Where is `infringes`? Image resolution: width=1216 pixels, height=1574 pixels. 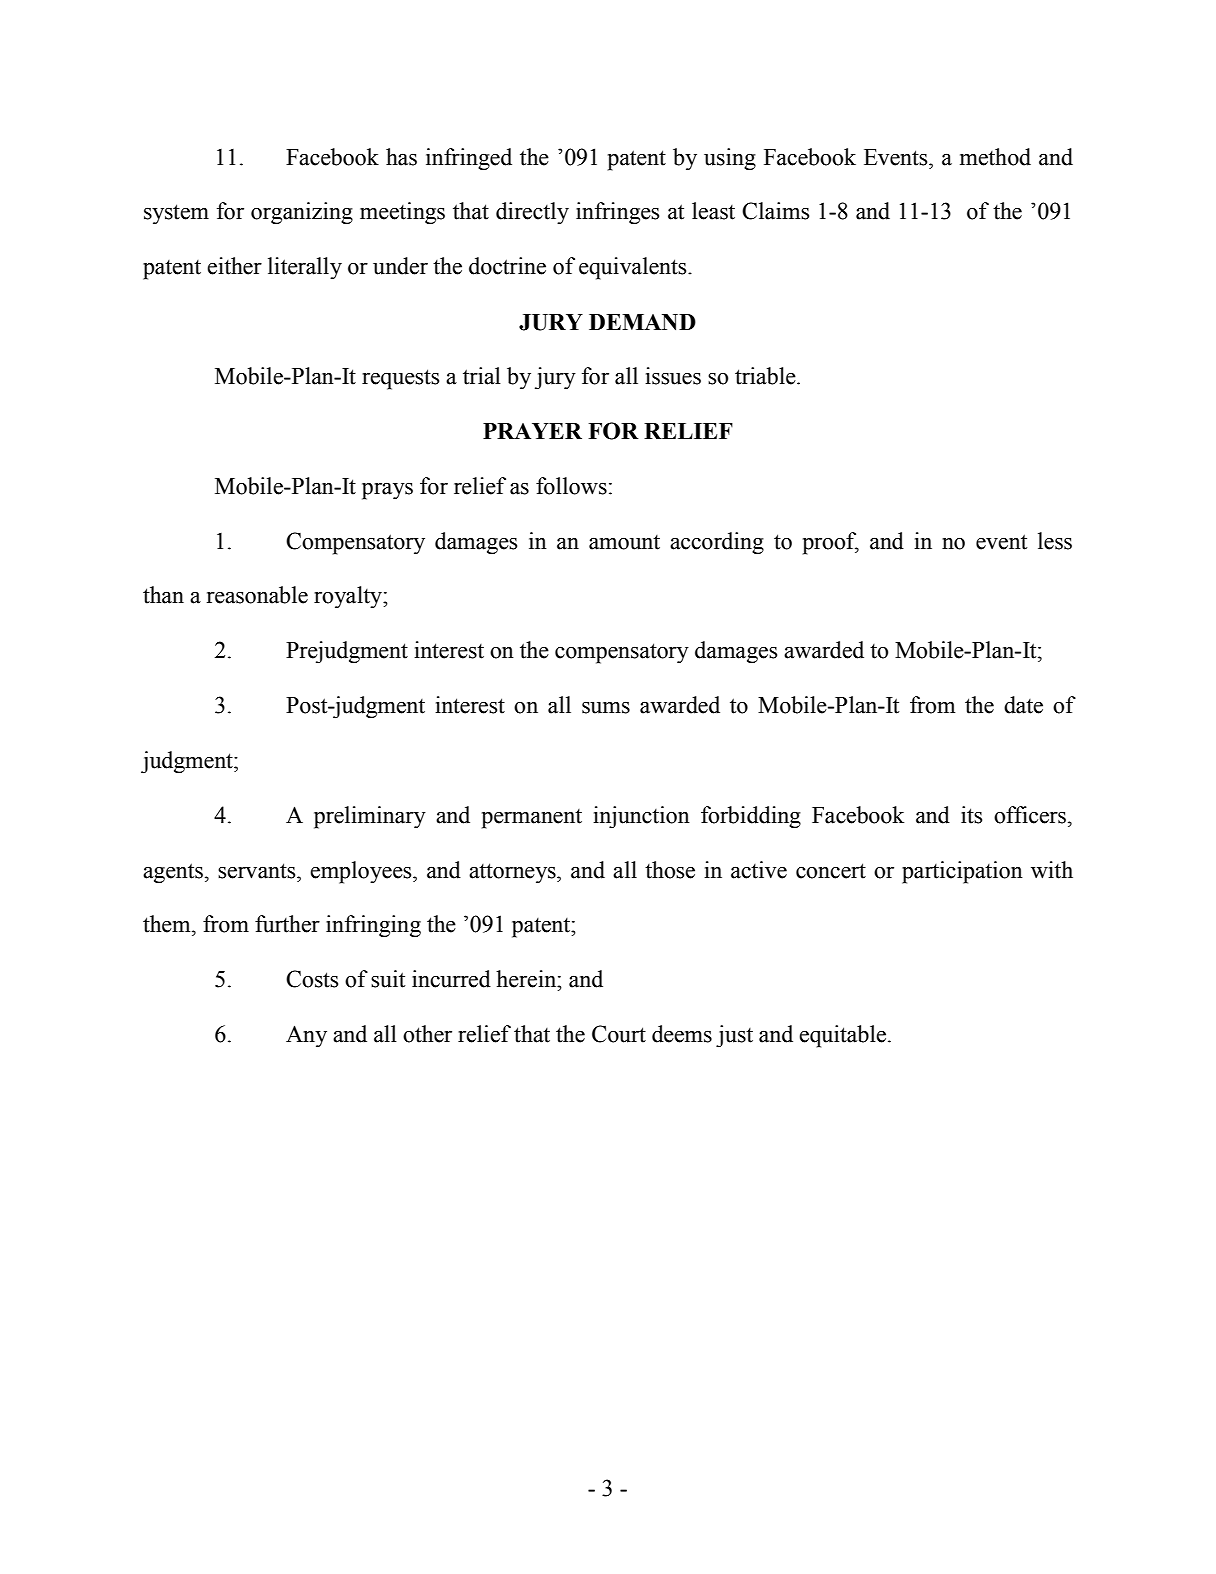
infringes is located at coordinates (617, 213).
